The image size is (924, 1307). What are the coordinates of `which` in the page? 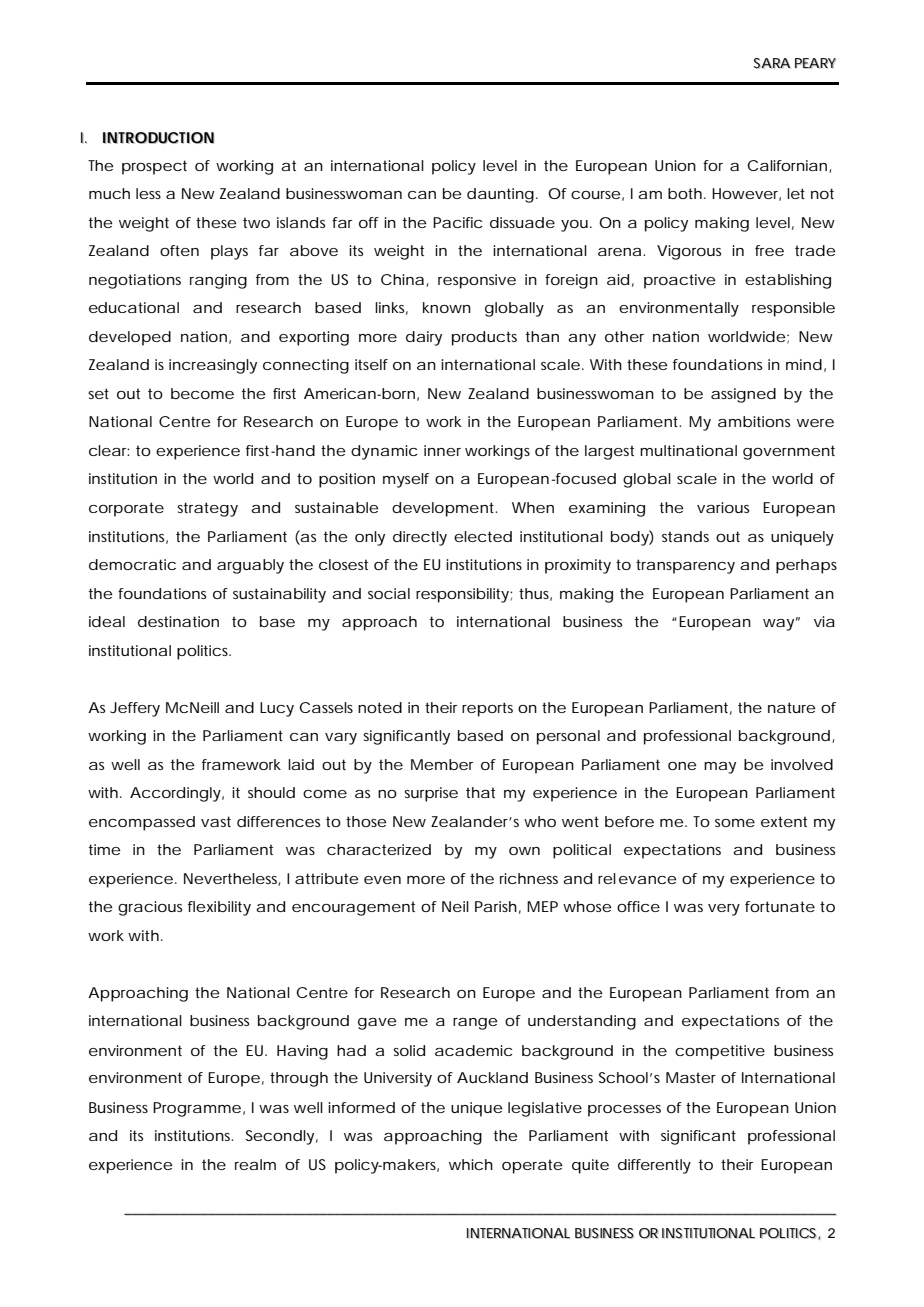 It's located at (471, 1164).
